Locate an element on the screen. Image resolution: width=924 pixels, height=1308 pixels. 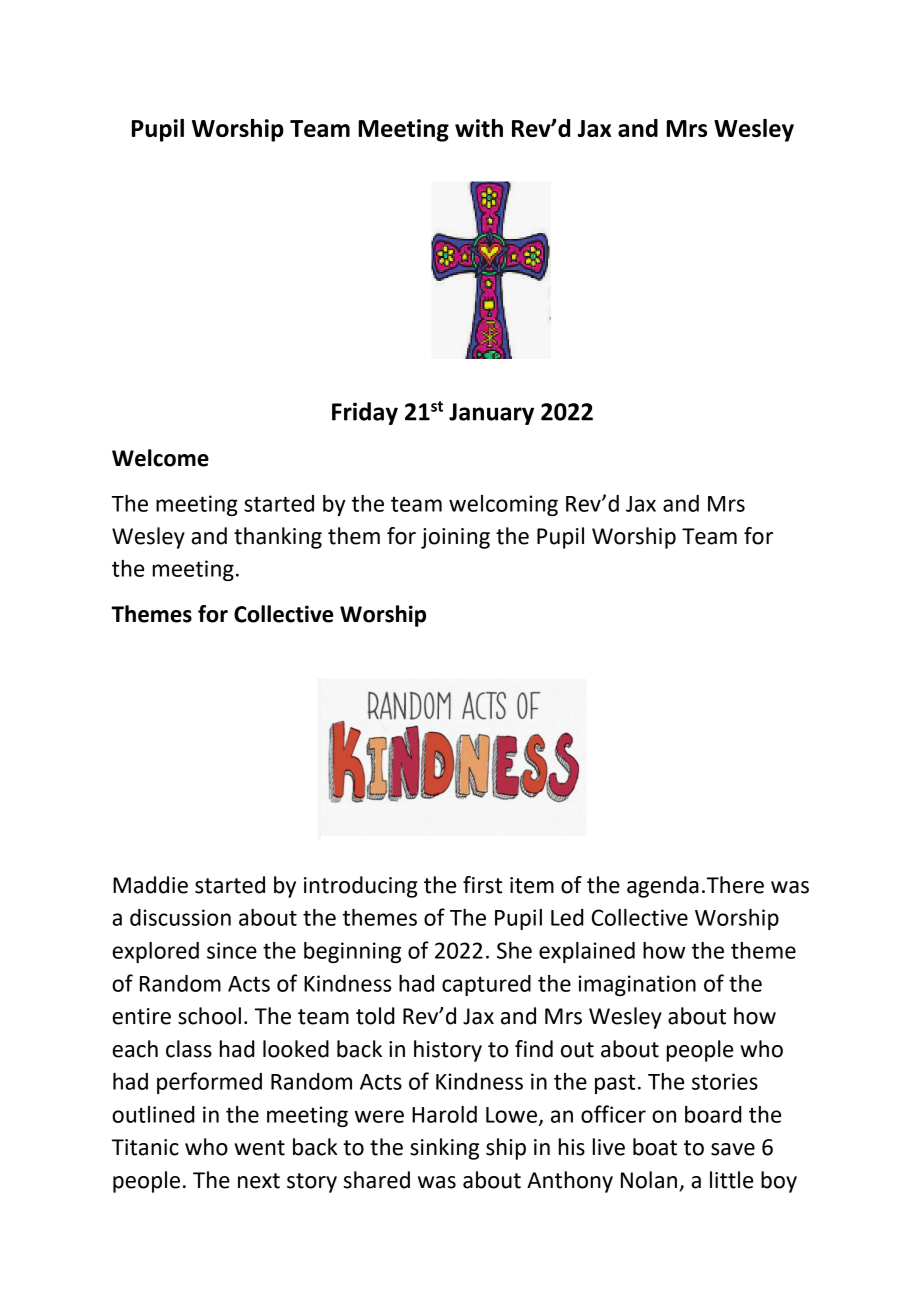
joining is located at coordinates (455, 538).
